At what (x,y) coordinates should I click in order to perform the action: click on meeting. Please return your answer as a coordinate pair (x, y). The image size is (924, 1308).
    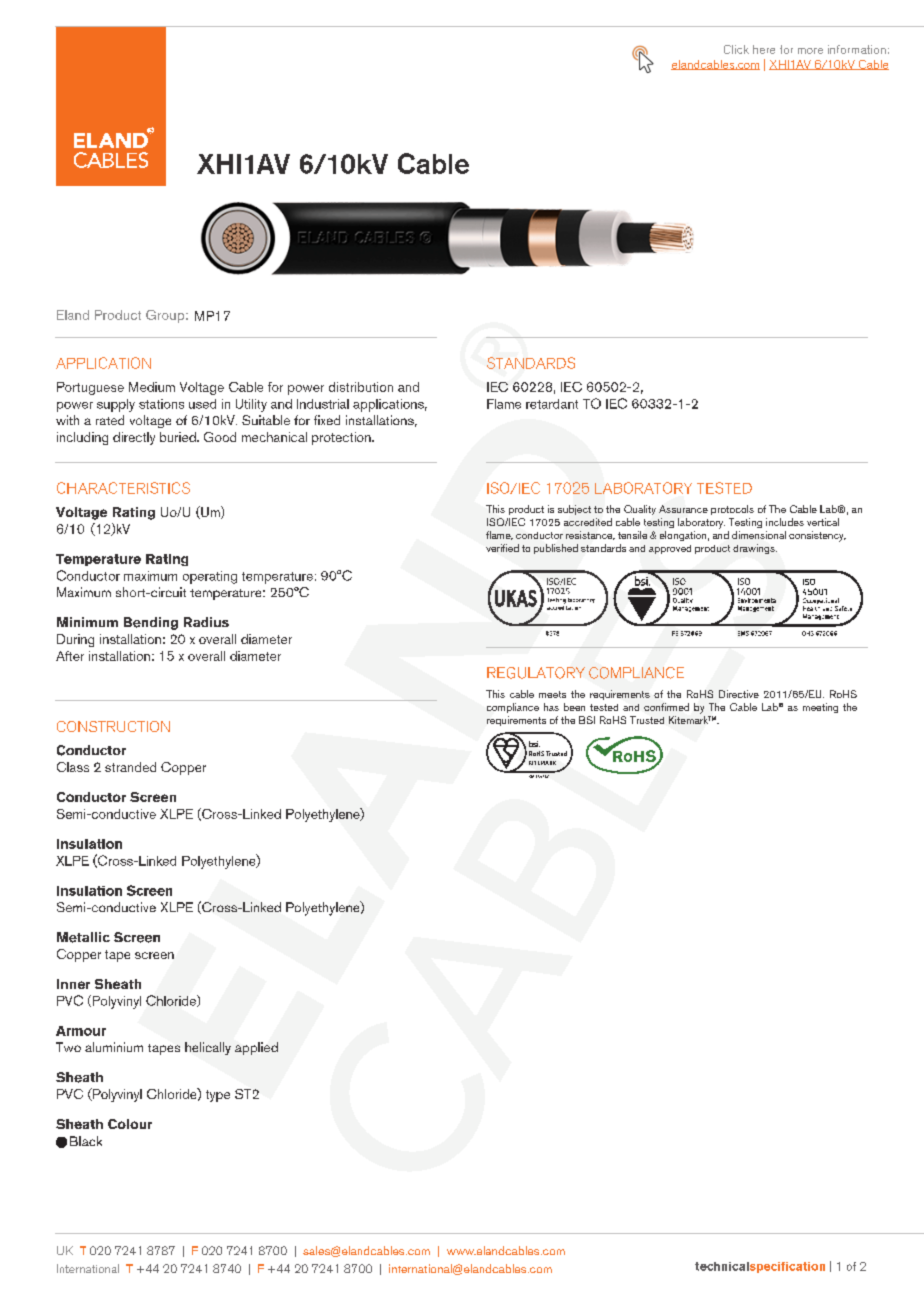
    Looking at the image, I should click on (820, 708).
